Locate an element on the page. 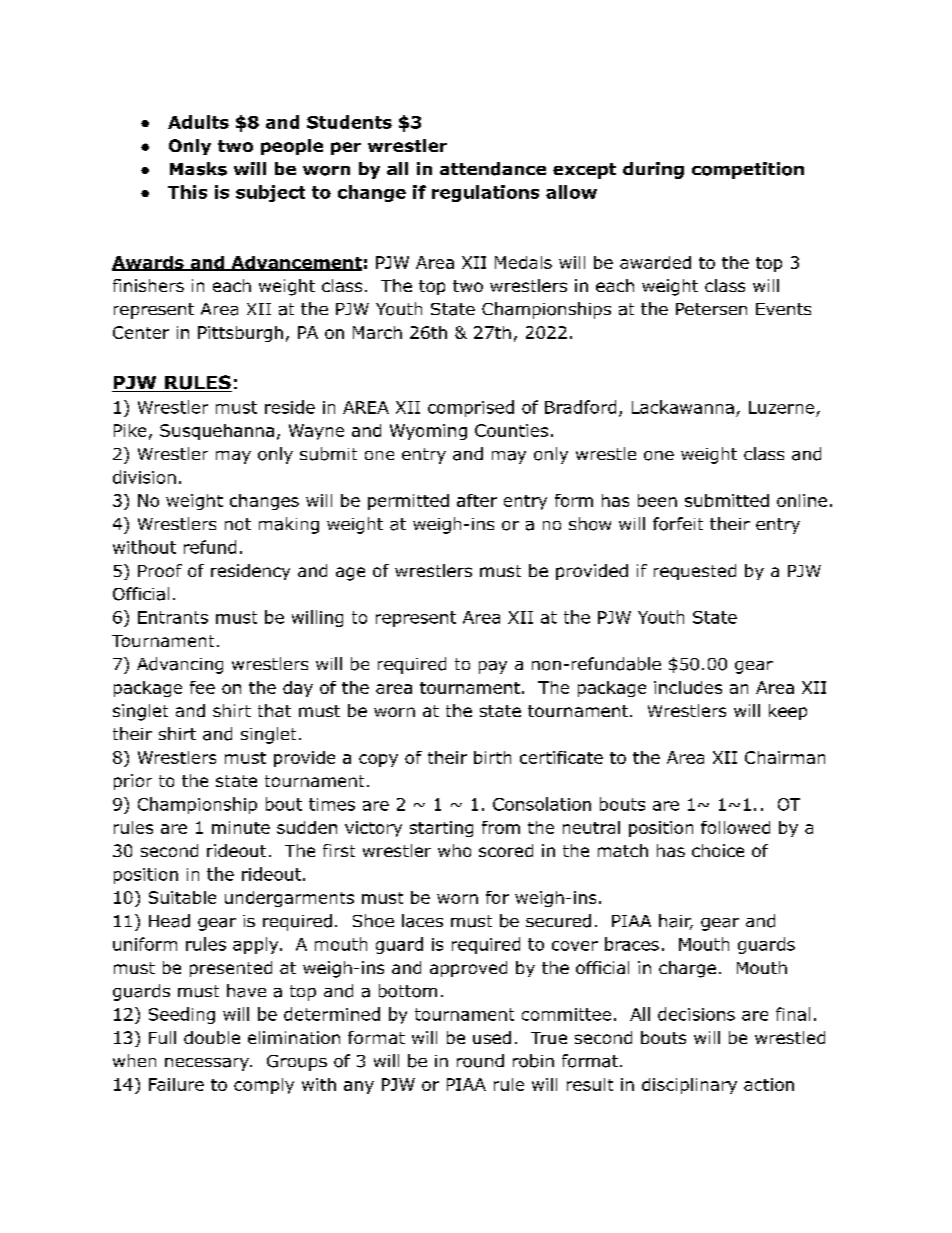 The width and height of the image is (952, 1233). birth is located at coordinates (492, 757).
